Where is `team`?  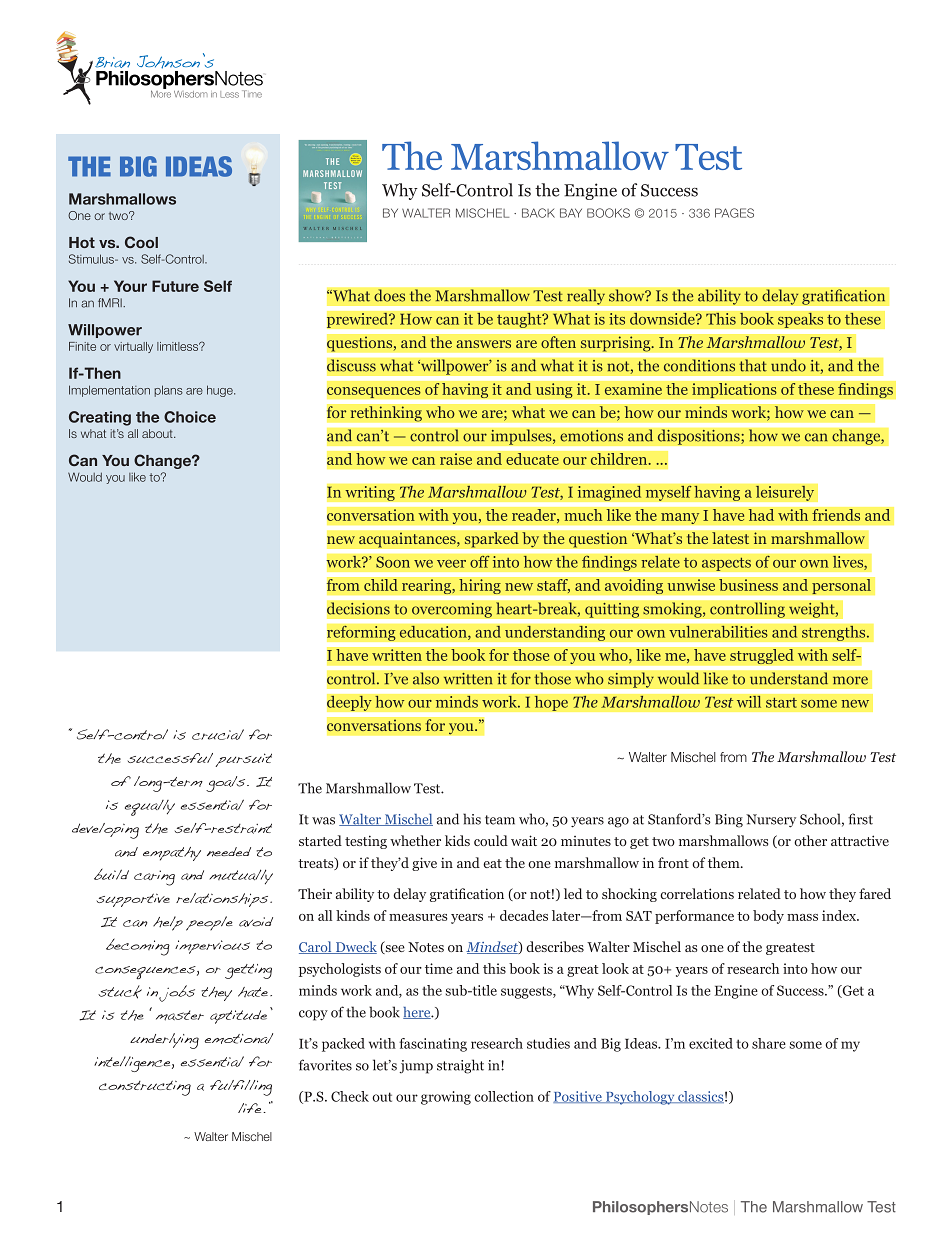 team is located at coordinates (500, 820).
